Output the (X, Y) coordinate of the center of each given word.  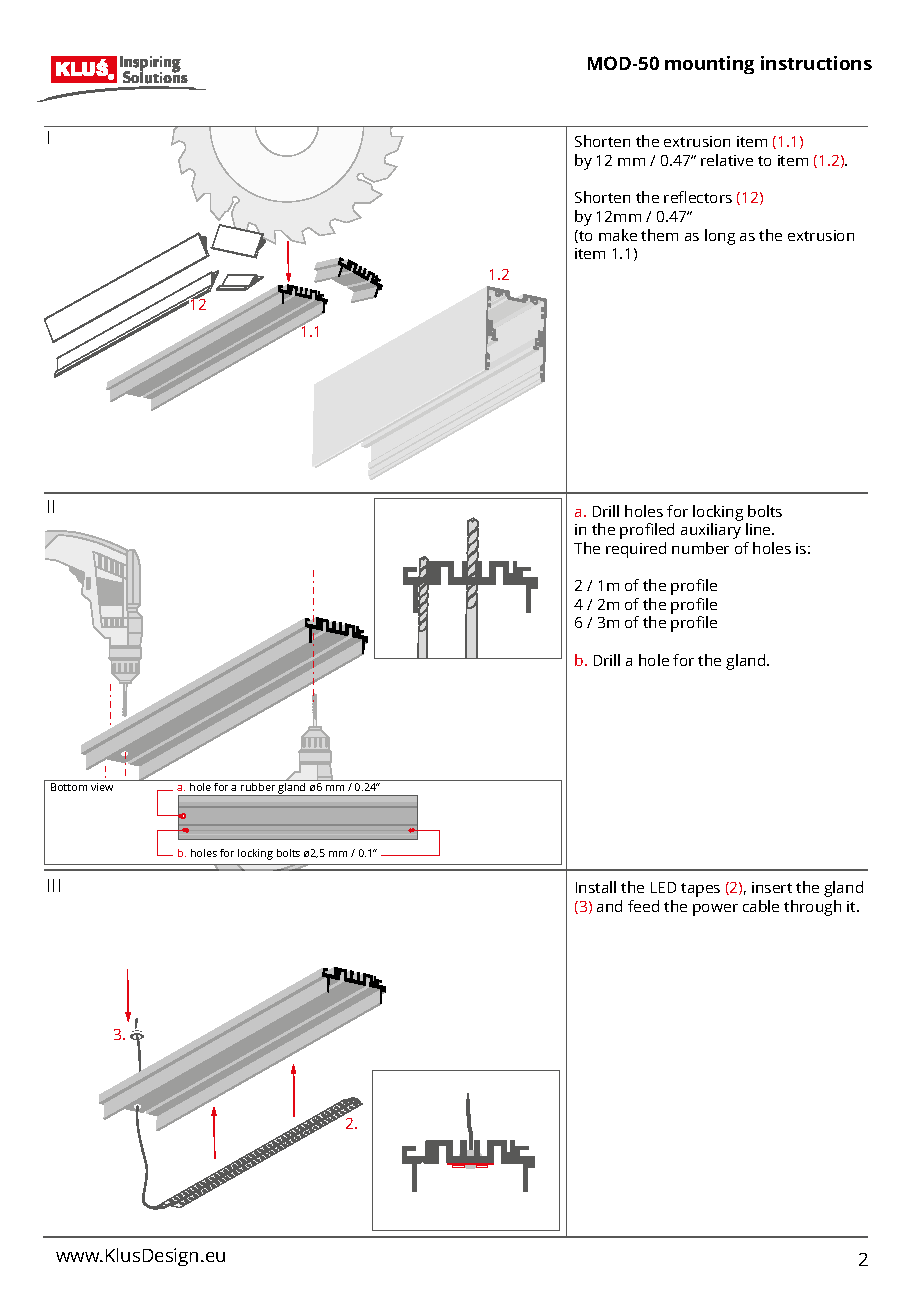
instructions (816, 63)
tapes (700, 890)
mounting (709, 65)
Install (596, 887)
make (618, 235)
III (54, 885)
